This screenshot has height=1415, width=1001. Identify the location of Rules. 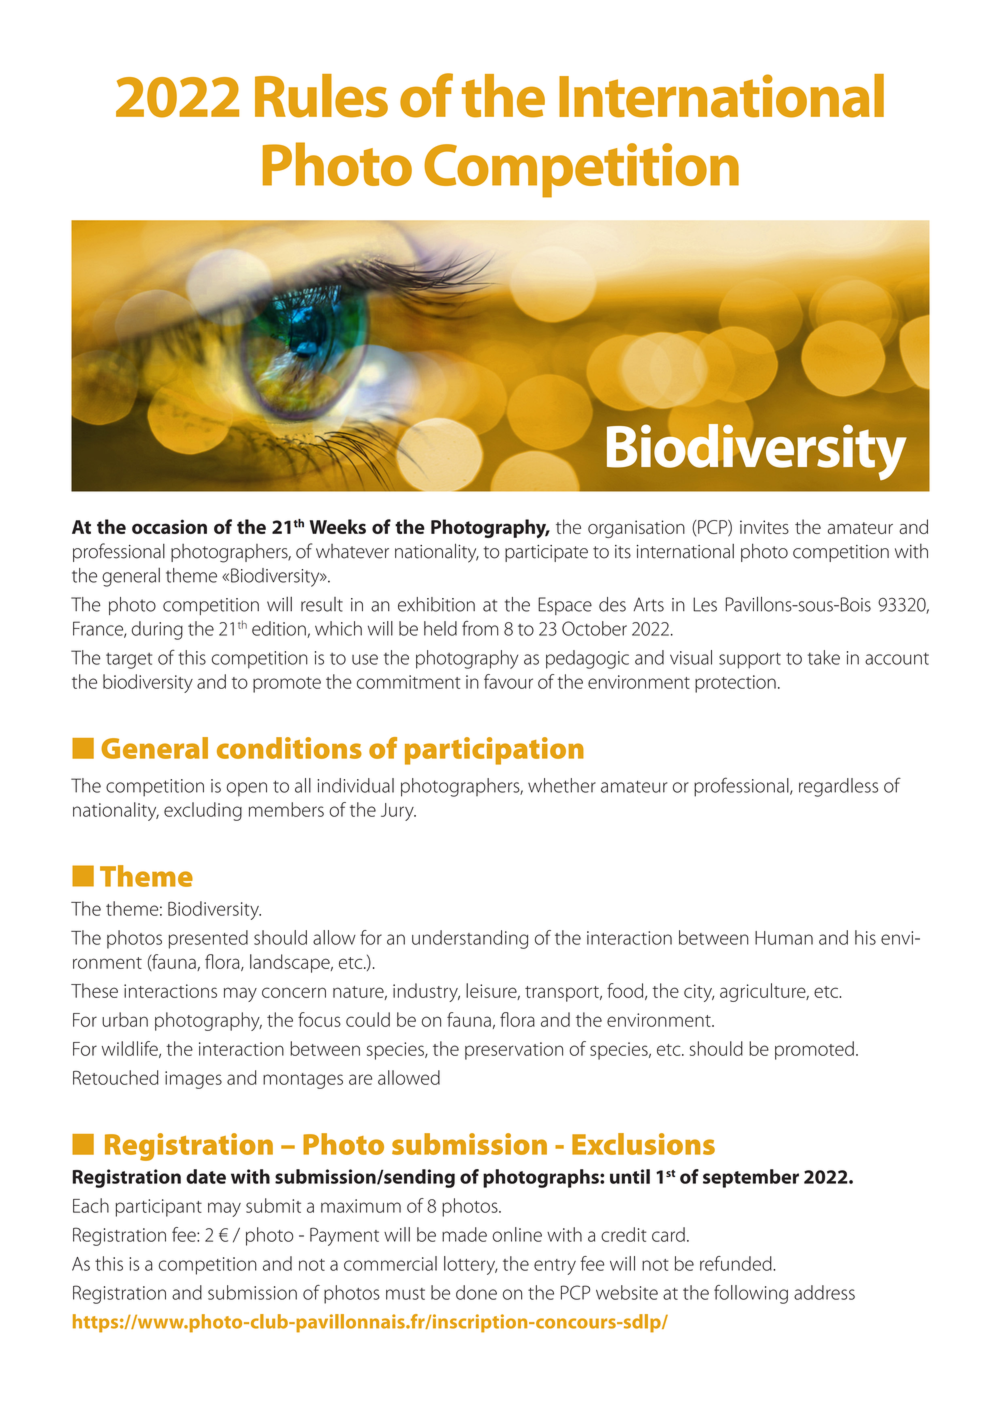
(321, 96).
